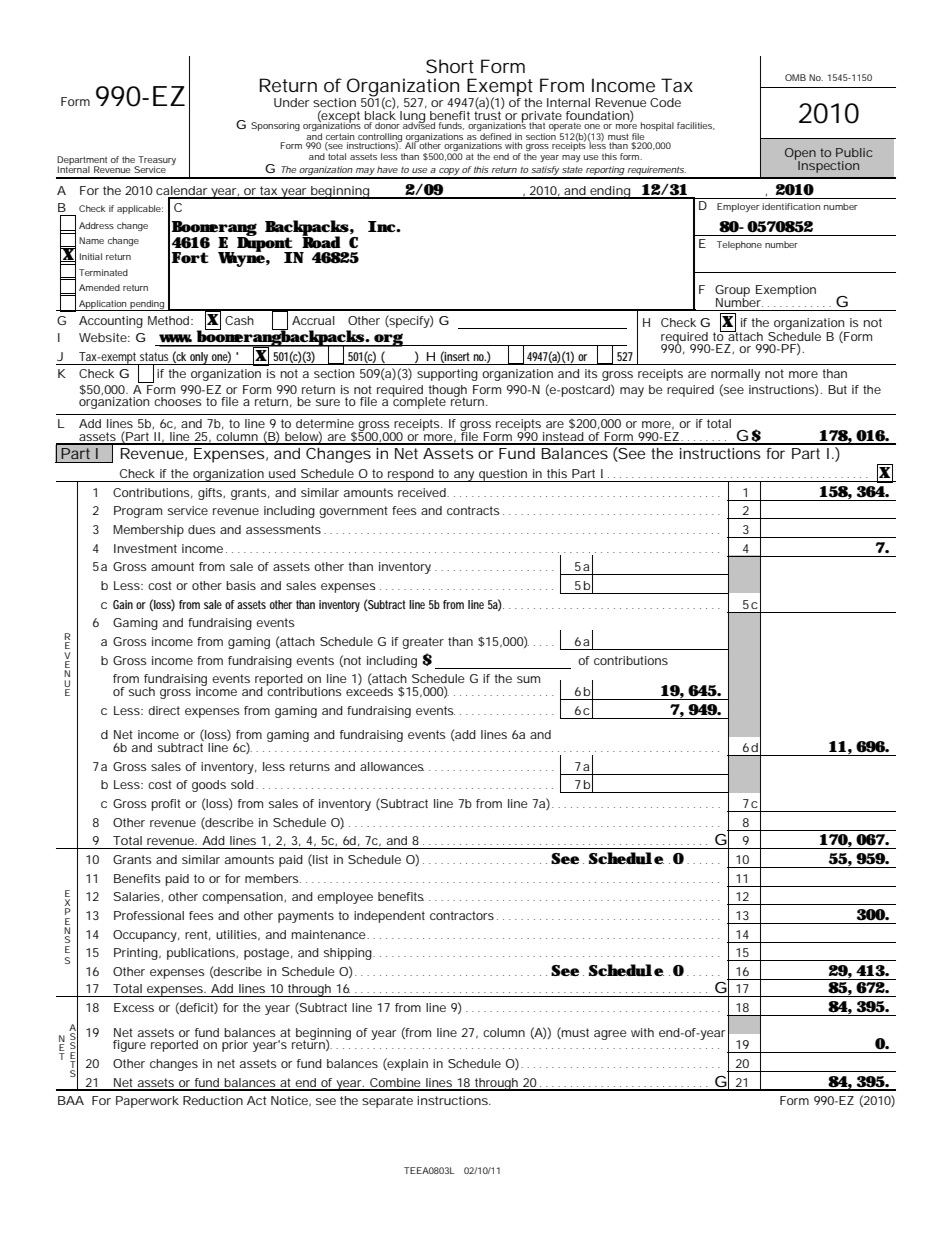  What do you see at coordinates (423, 643) in the screenshot?
I see `greater` at bounding box center [423, 643].
